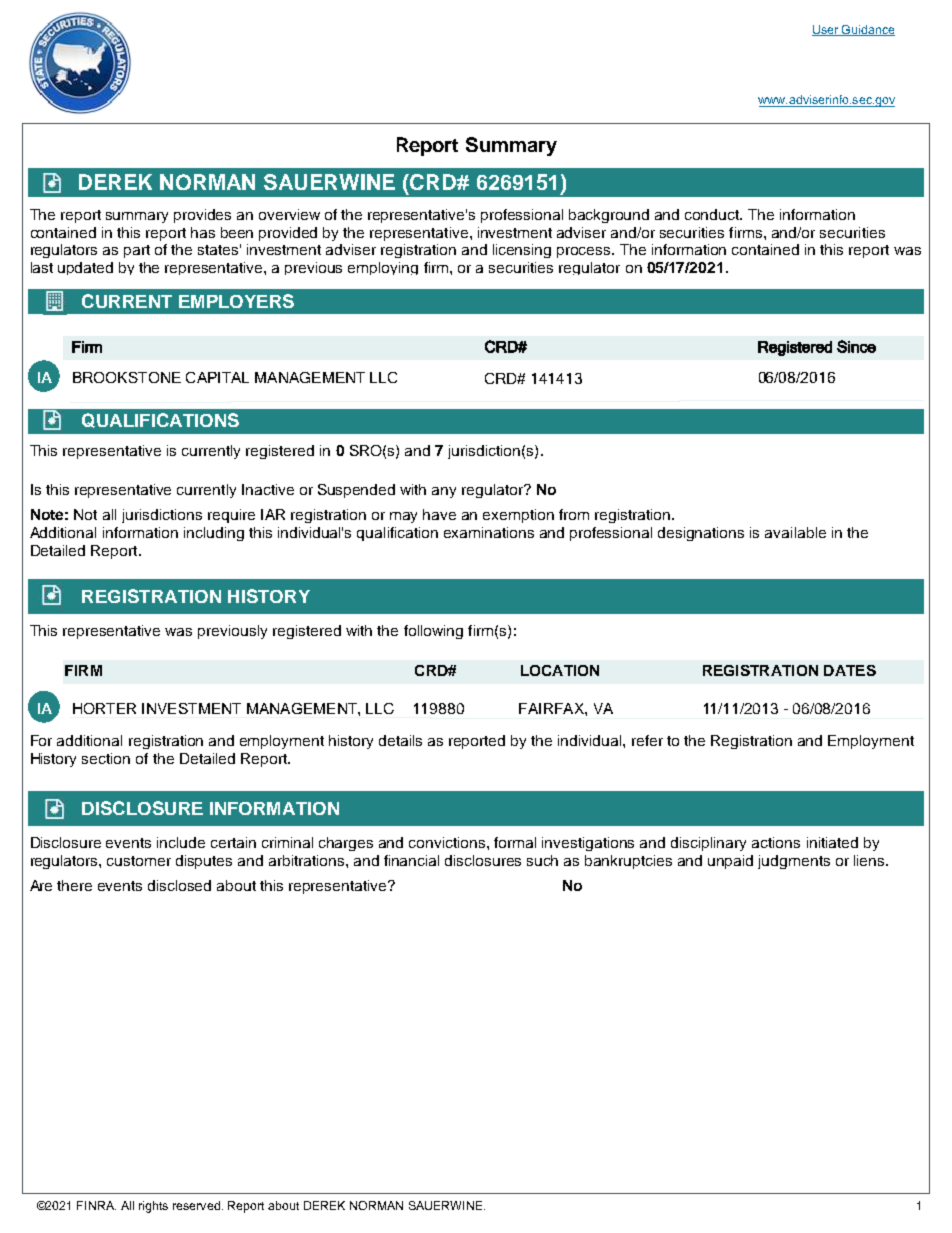 Image resolution: width=952 pixels, height=1233 pixels. I want to click on financial, so click(411, 860).
